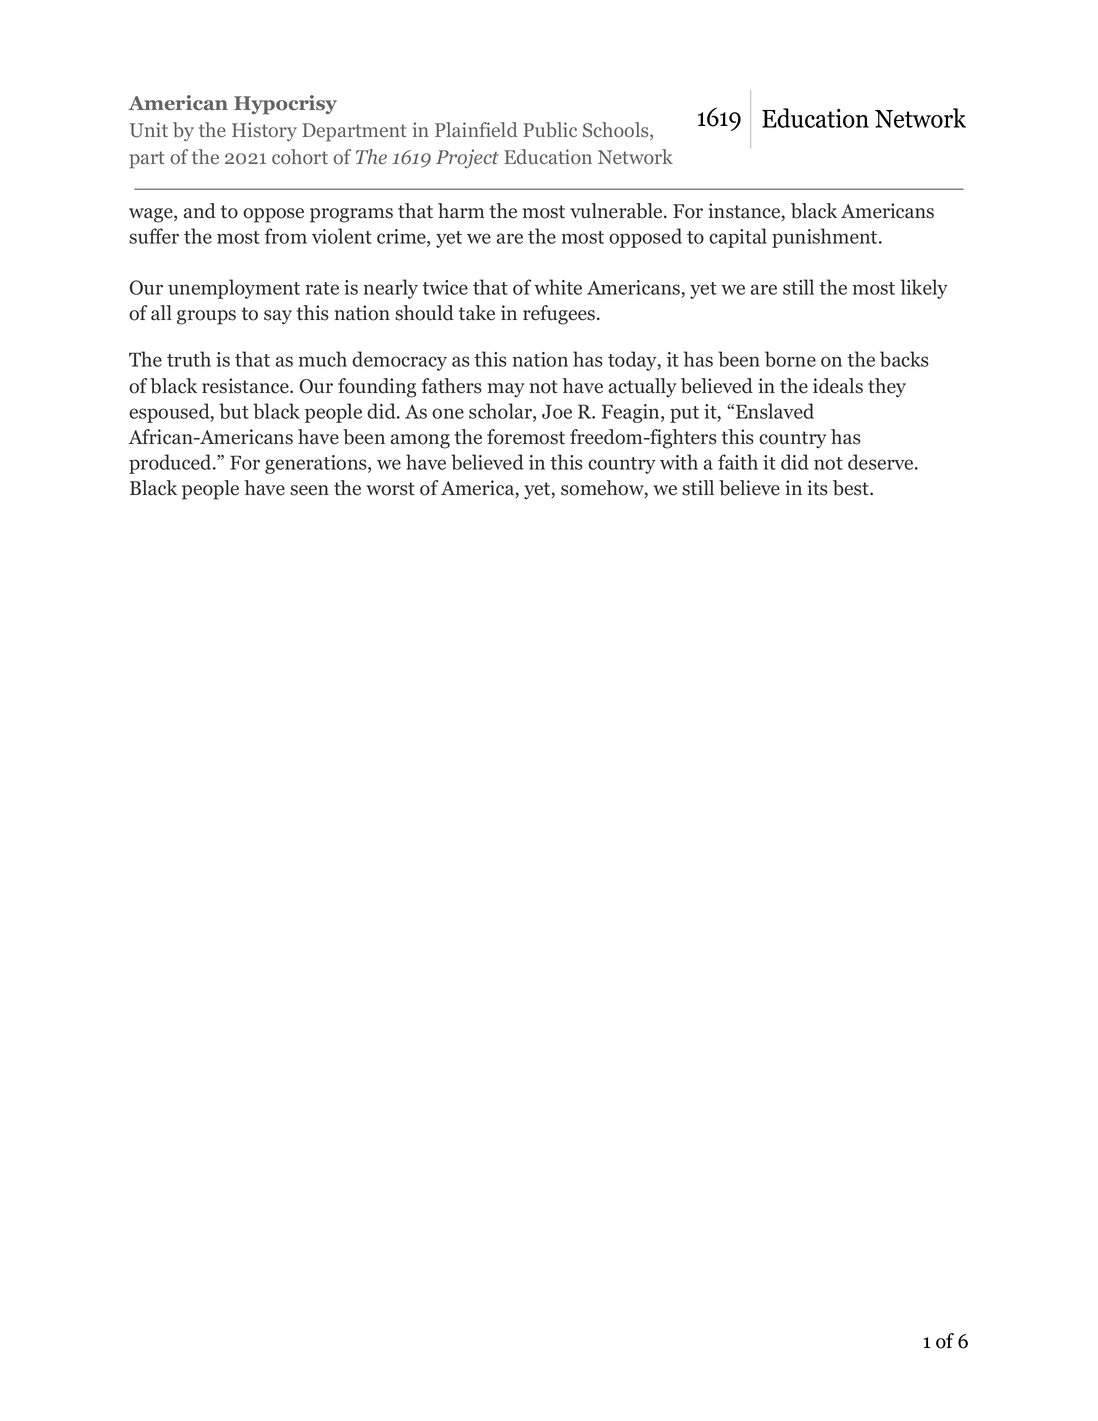  What do you see at coordinates (390, 489) in the screenshot?
I see `worst` at bounding box center [390, 489].
